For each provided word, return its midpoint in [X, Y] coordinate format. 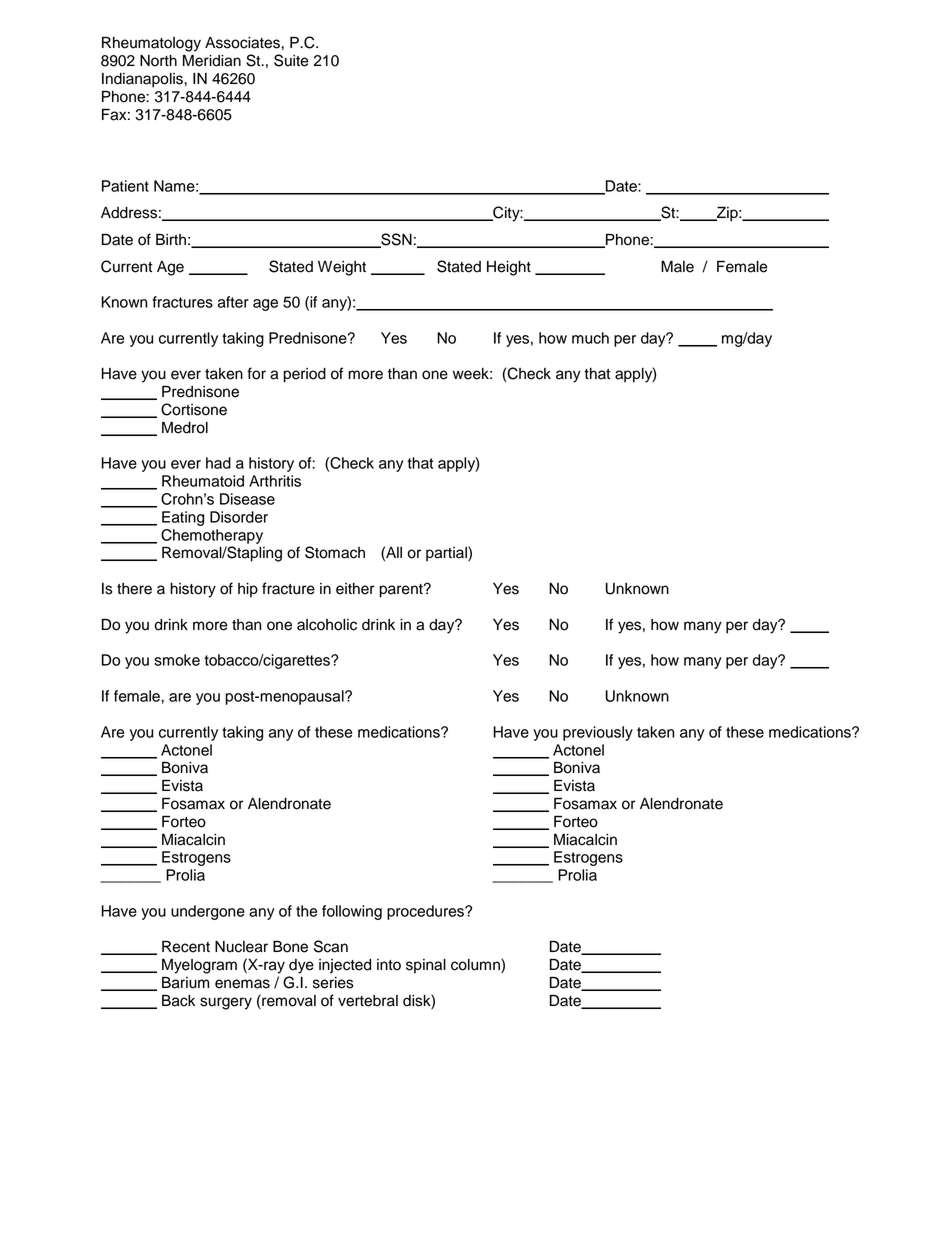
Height [509, 268]
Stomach [335, 552]
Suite [291, 60]
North [158, 61]
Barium [185, 982]
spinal [426, 966]
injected [345, 966]
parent [402, 591]
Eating [183, 518]
